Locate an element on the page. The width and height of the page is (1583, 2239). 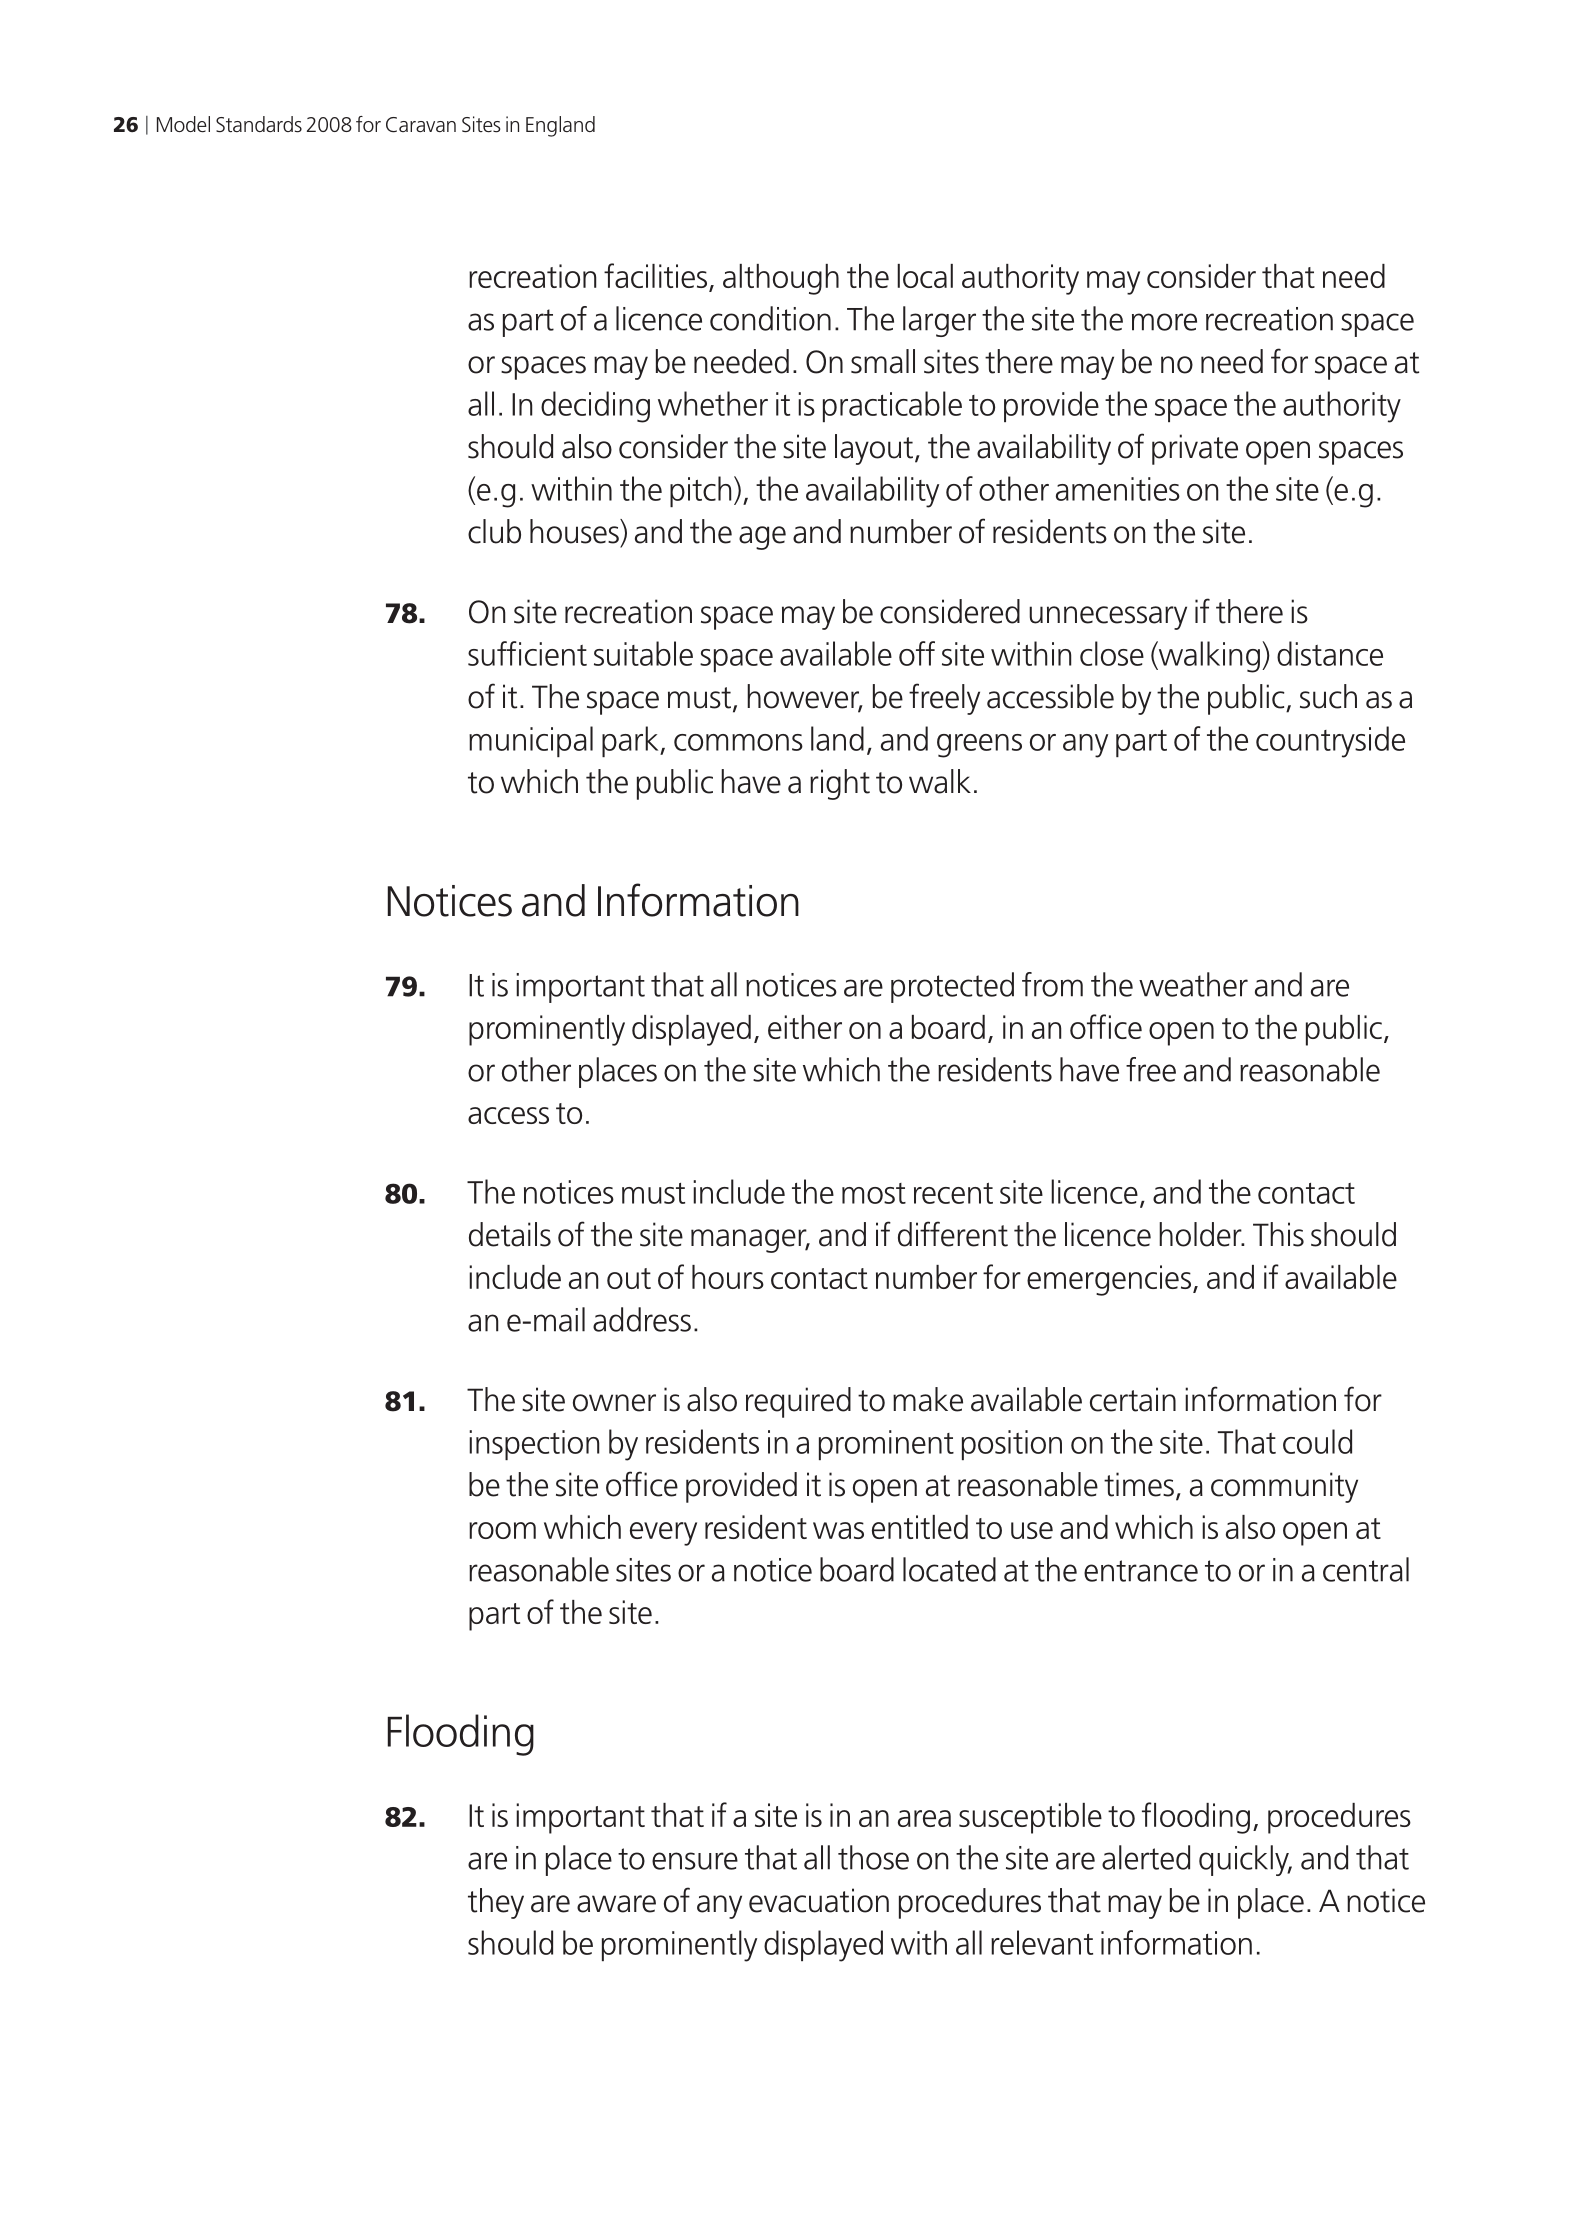
they is located at coordinates (496, 1903).
